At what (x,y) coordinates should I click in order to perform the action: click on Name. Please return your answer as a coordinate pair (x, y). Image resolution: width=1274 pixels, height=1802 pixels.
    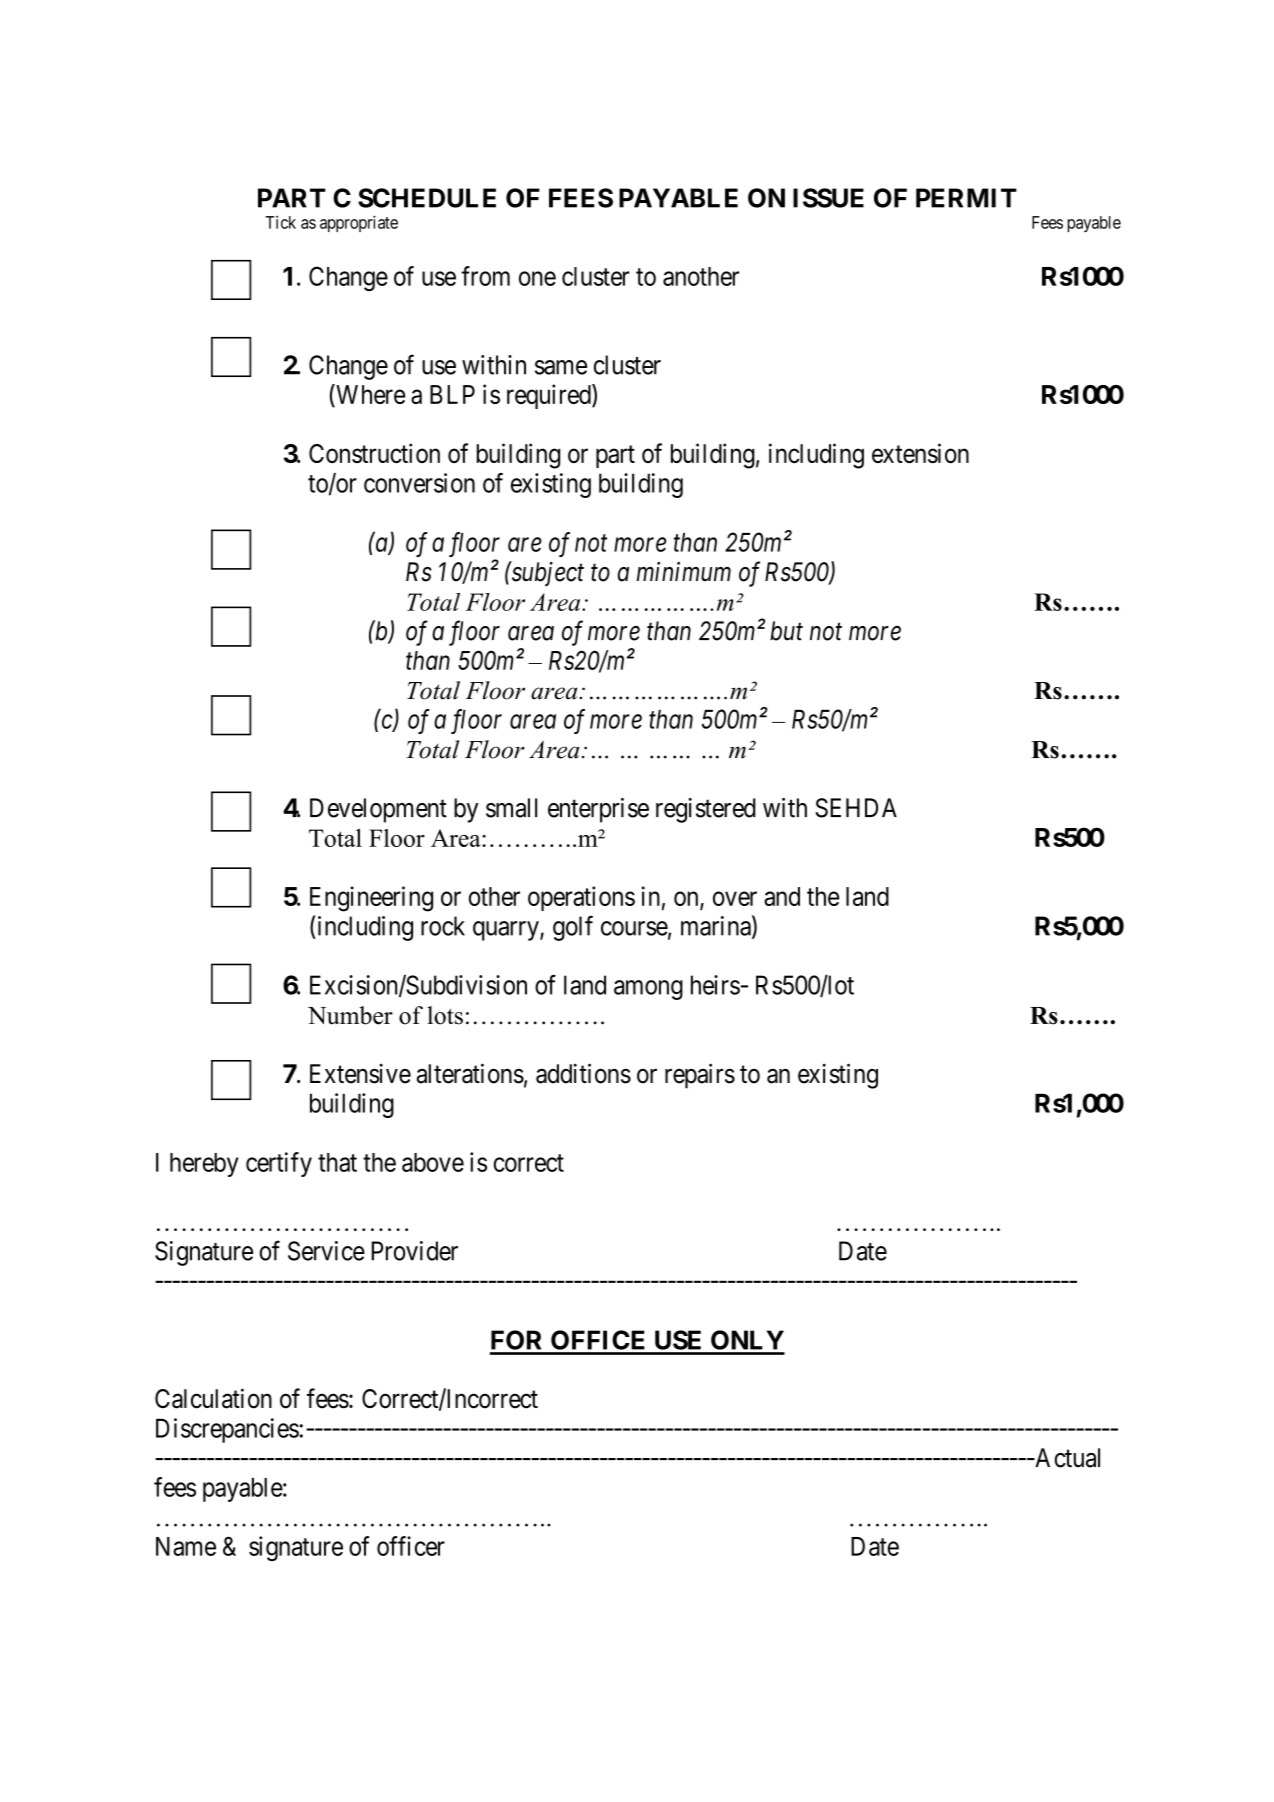
    Looking at the image, I should click on (186, 1546).
